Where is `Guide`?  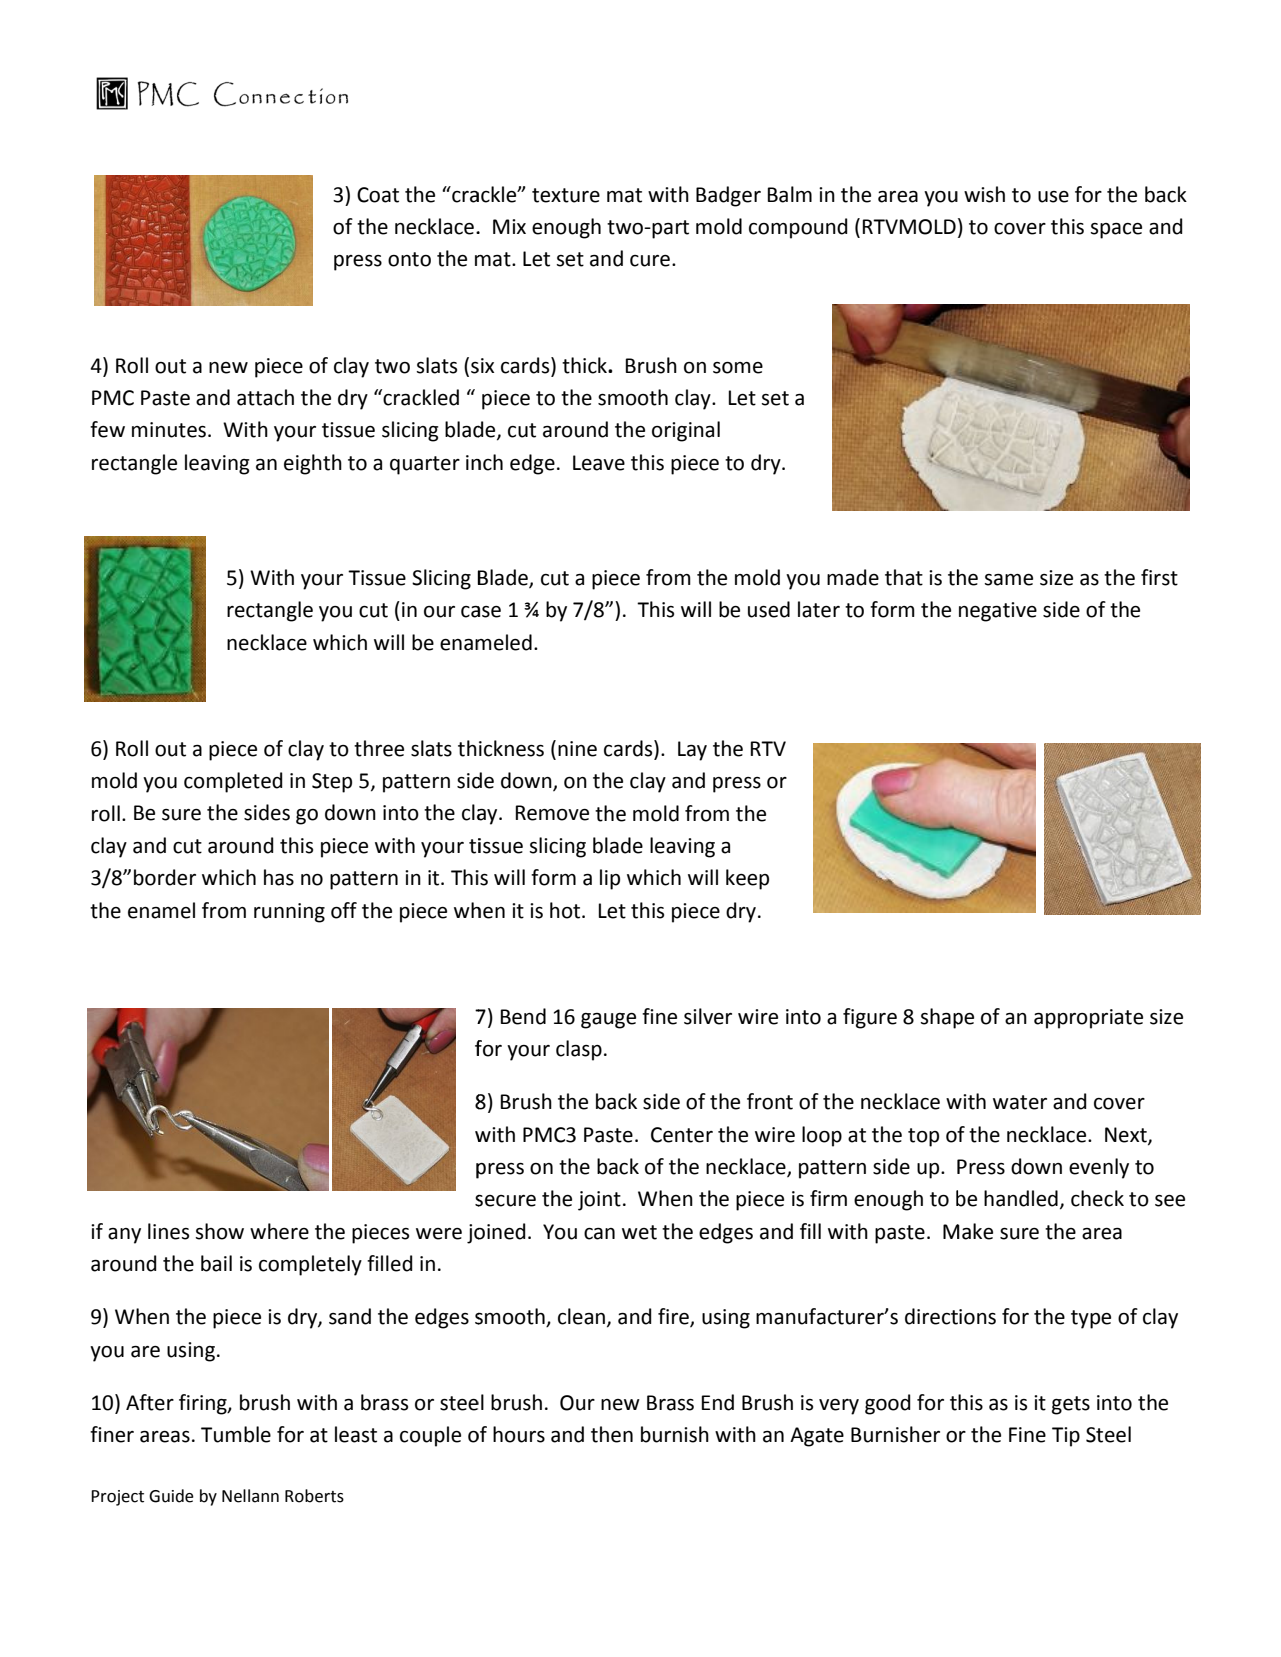
Guide is located at coordinates (171, 1496).
